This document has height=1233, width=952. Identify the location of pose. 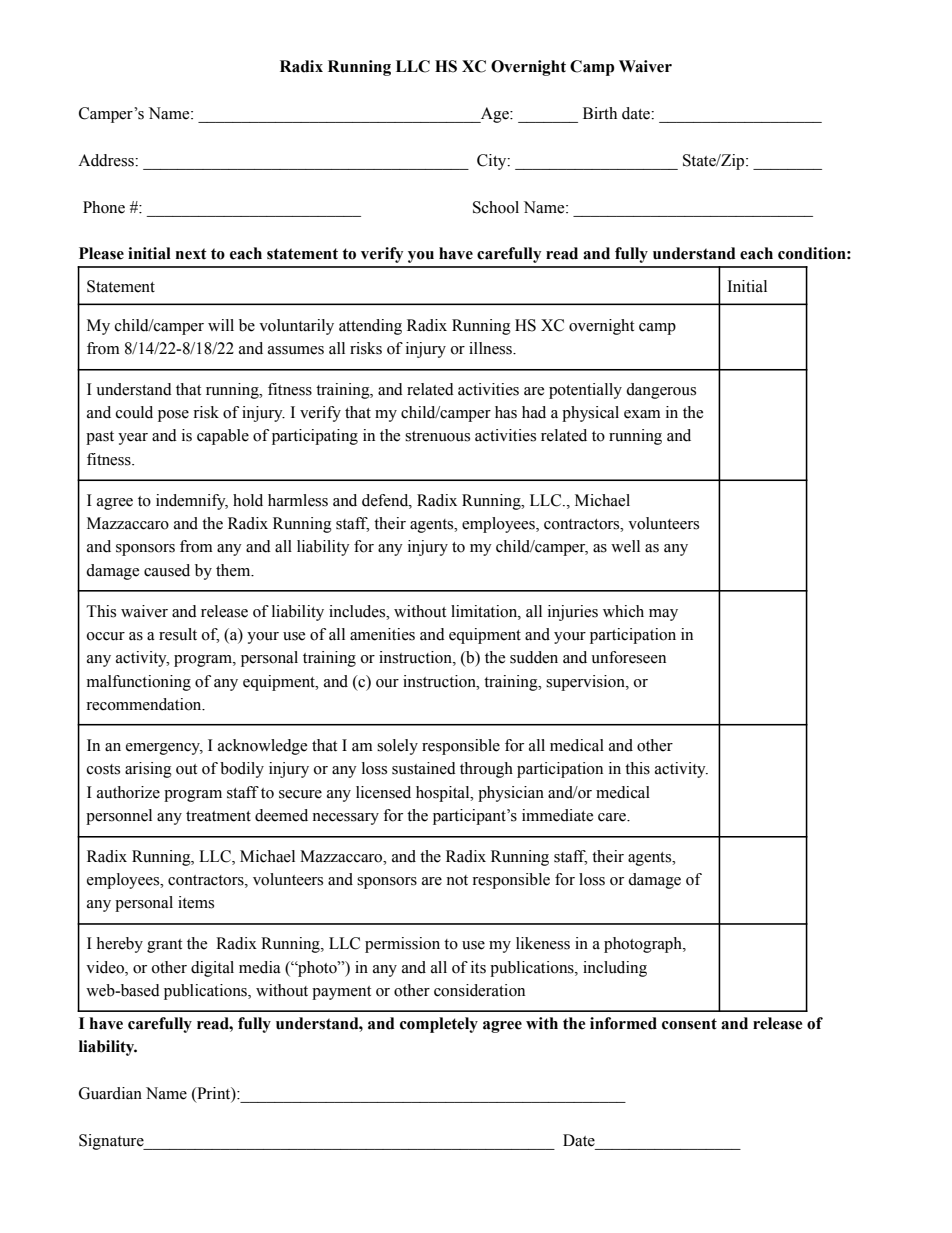
(173, 416).
